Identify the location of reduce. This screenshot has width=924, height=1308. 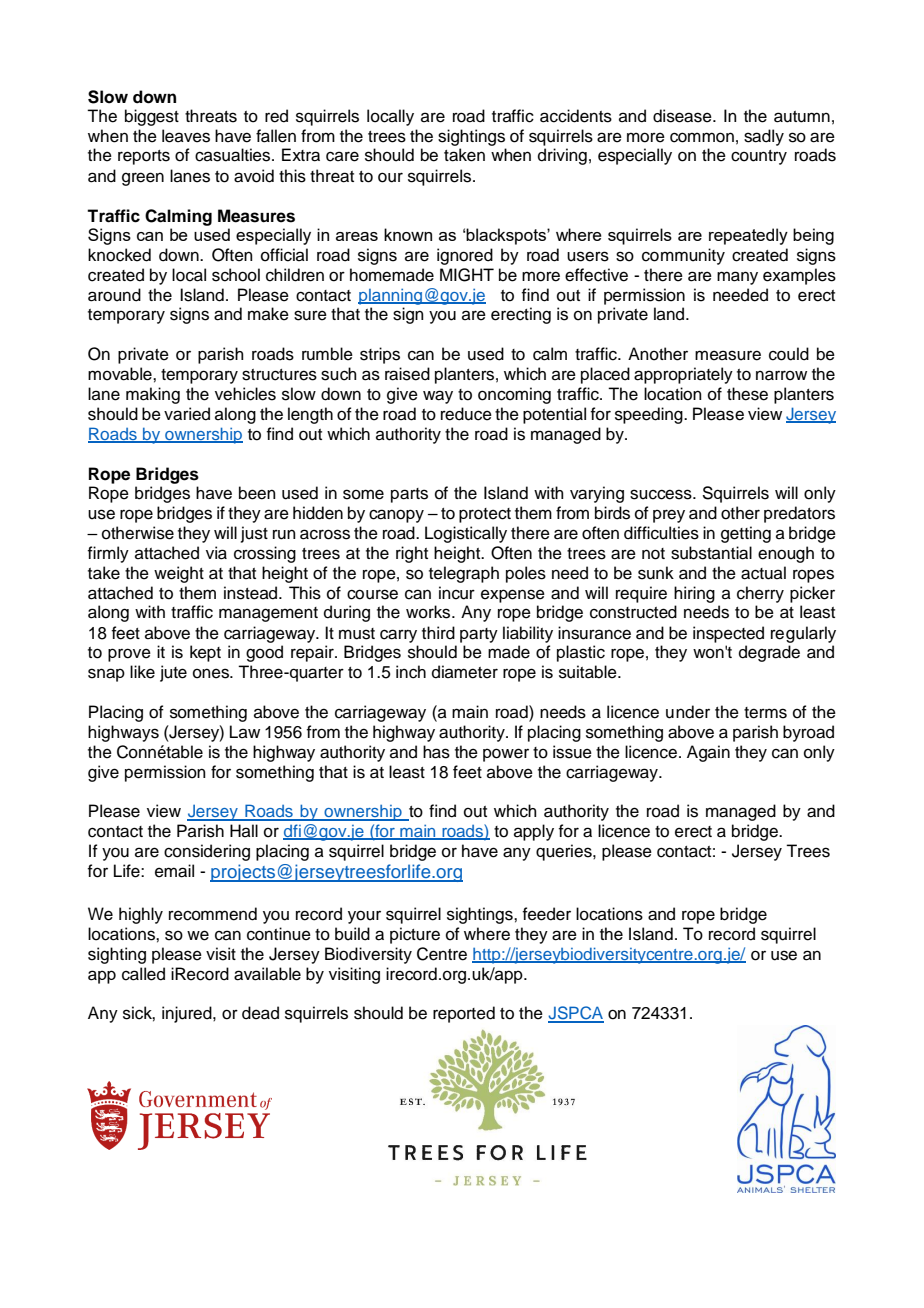
(466, 414).
